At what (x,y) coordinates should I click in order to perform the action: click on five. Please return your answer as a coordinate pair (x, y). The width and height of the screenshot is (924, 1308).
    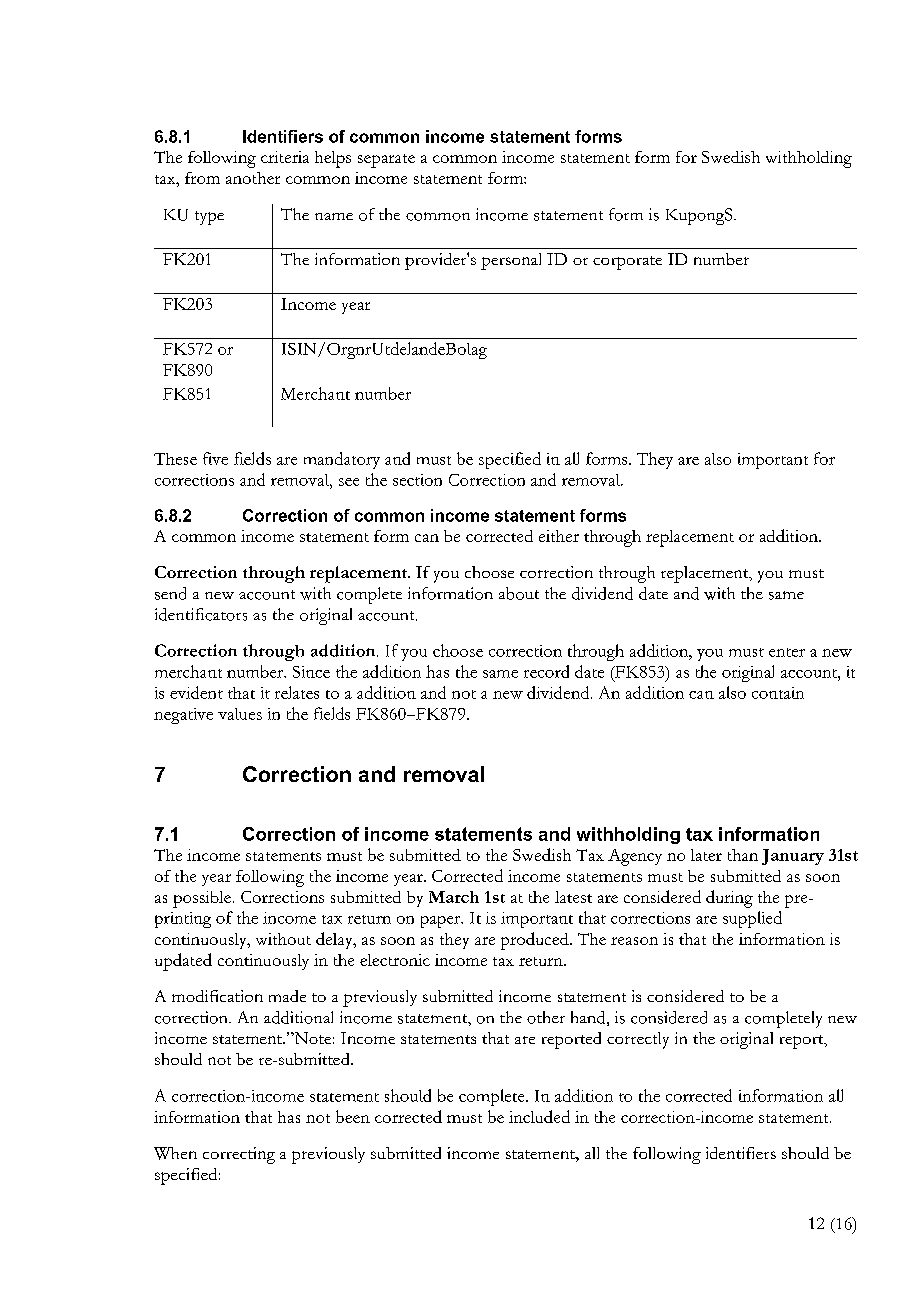
    Looking at the image, I should click on (215, 458).
